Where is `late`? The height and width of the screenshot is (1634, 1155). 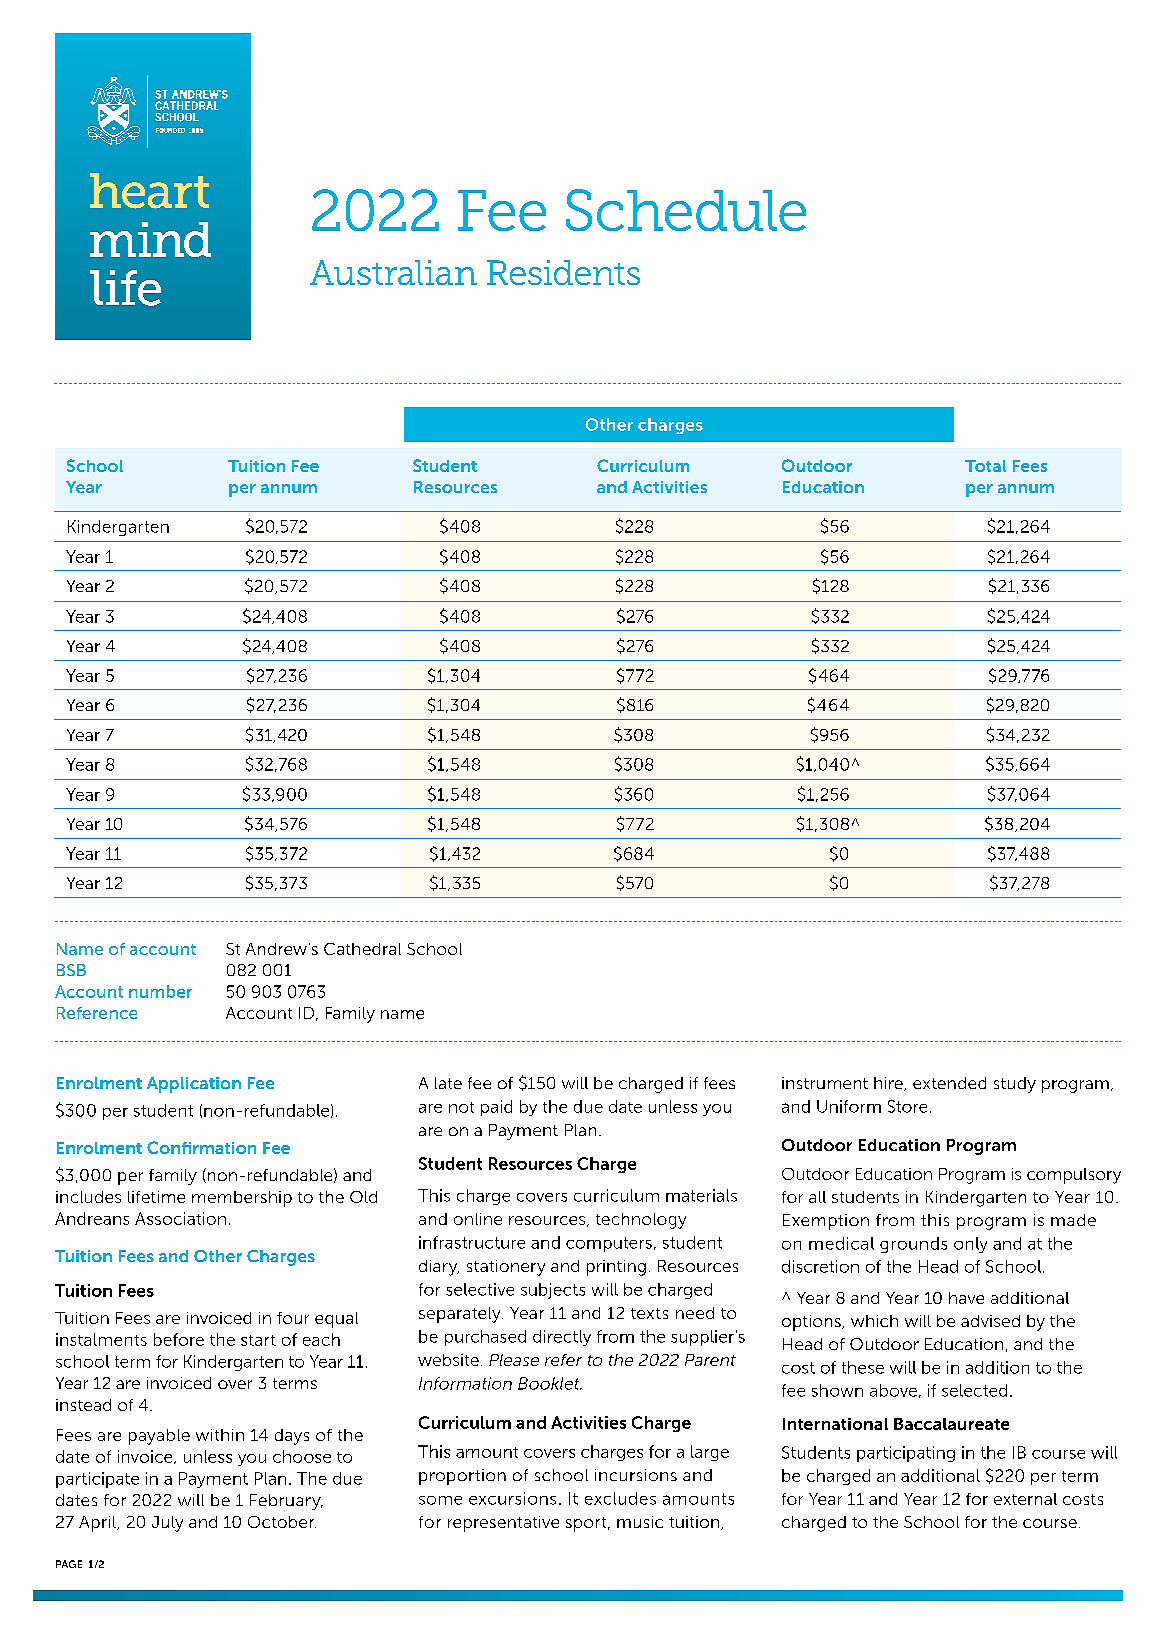
late is located at coordinates (448, 1083).
